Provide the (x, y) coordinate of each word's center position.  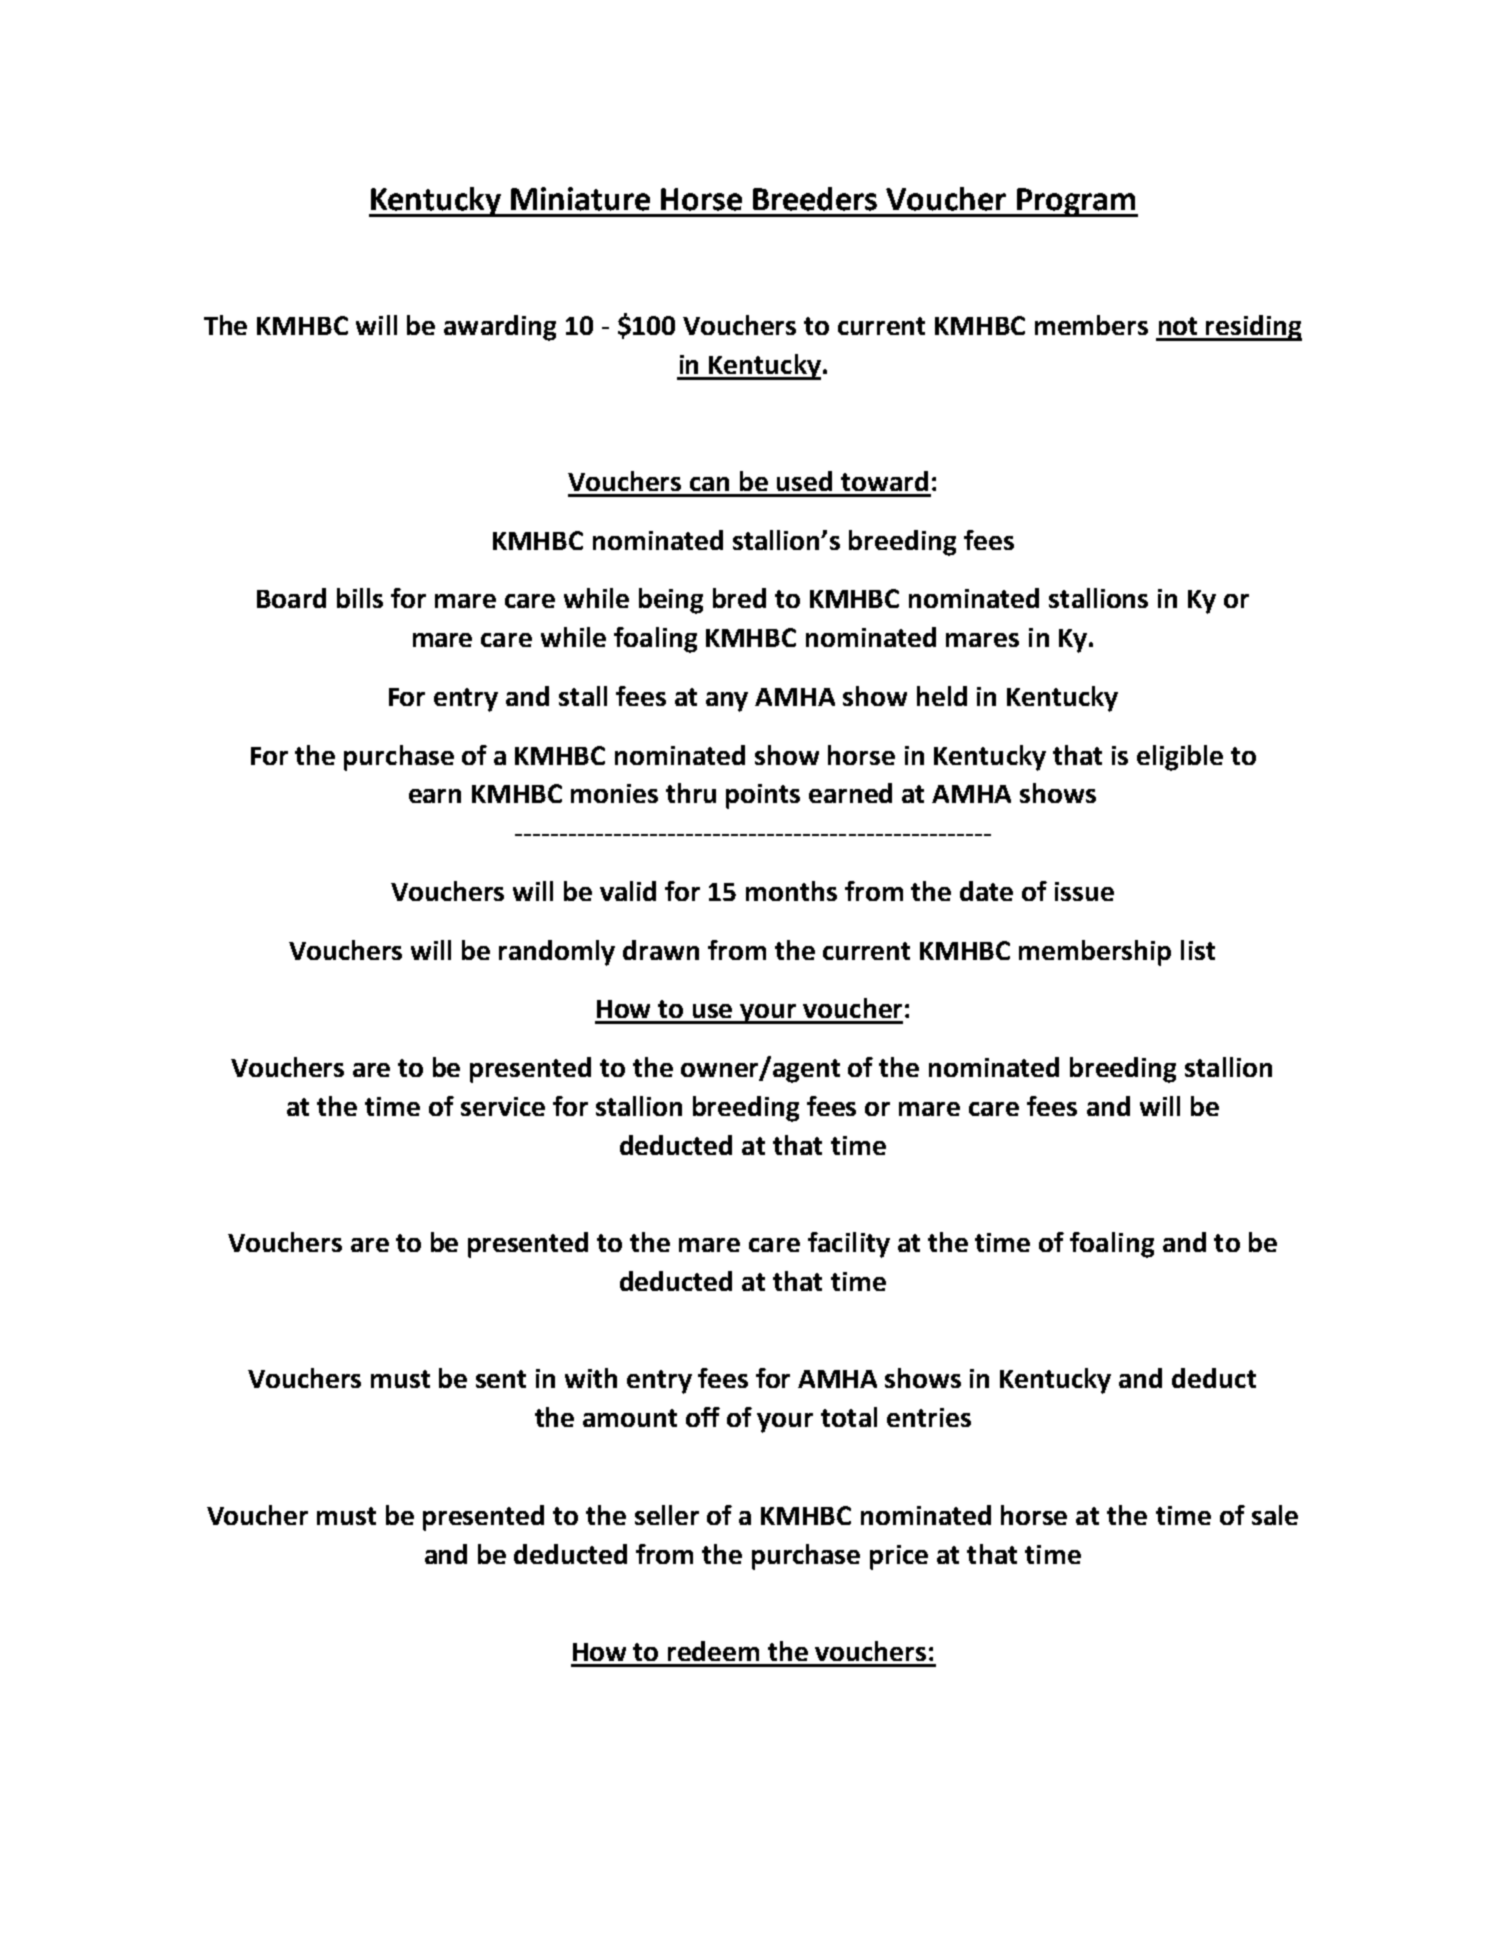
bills (360, 598)
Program (1076, 202)
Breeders (815, 199)
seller (667, 1515)
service (503, 1106)
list (1198, 950)
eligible (1180, 758)
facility (849, 1245)
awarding (500, 328)
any (727, 702)
